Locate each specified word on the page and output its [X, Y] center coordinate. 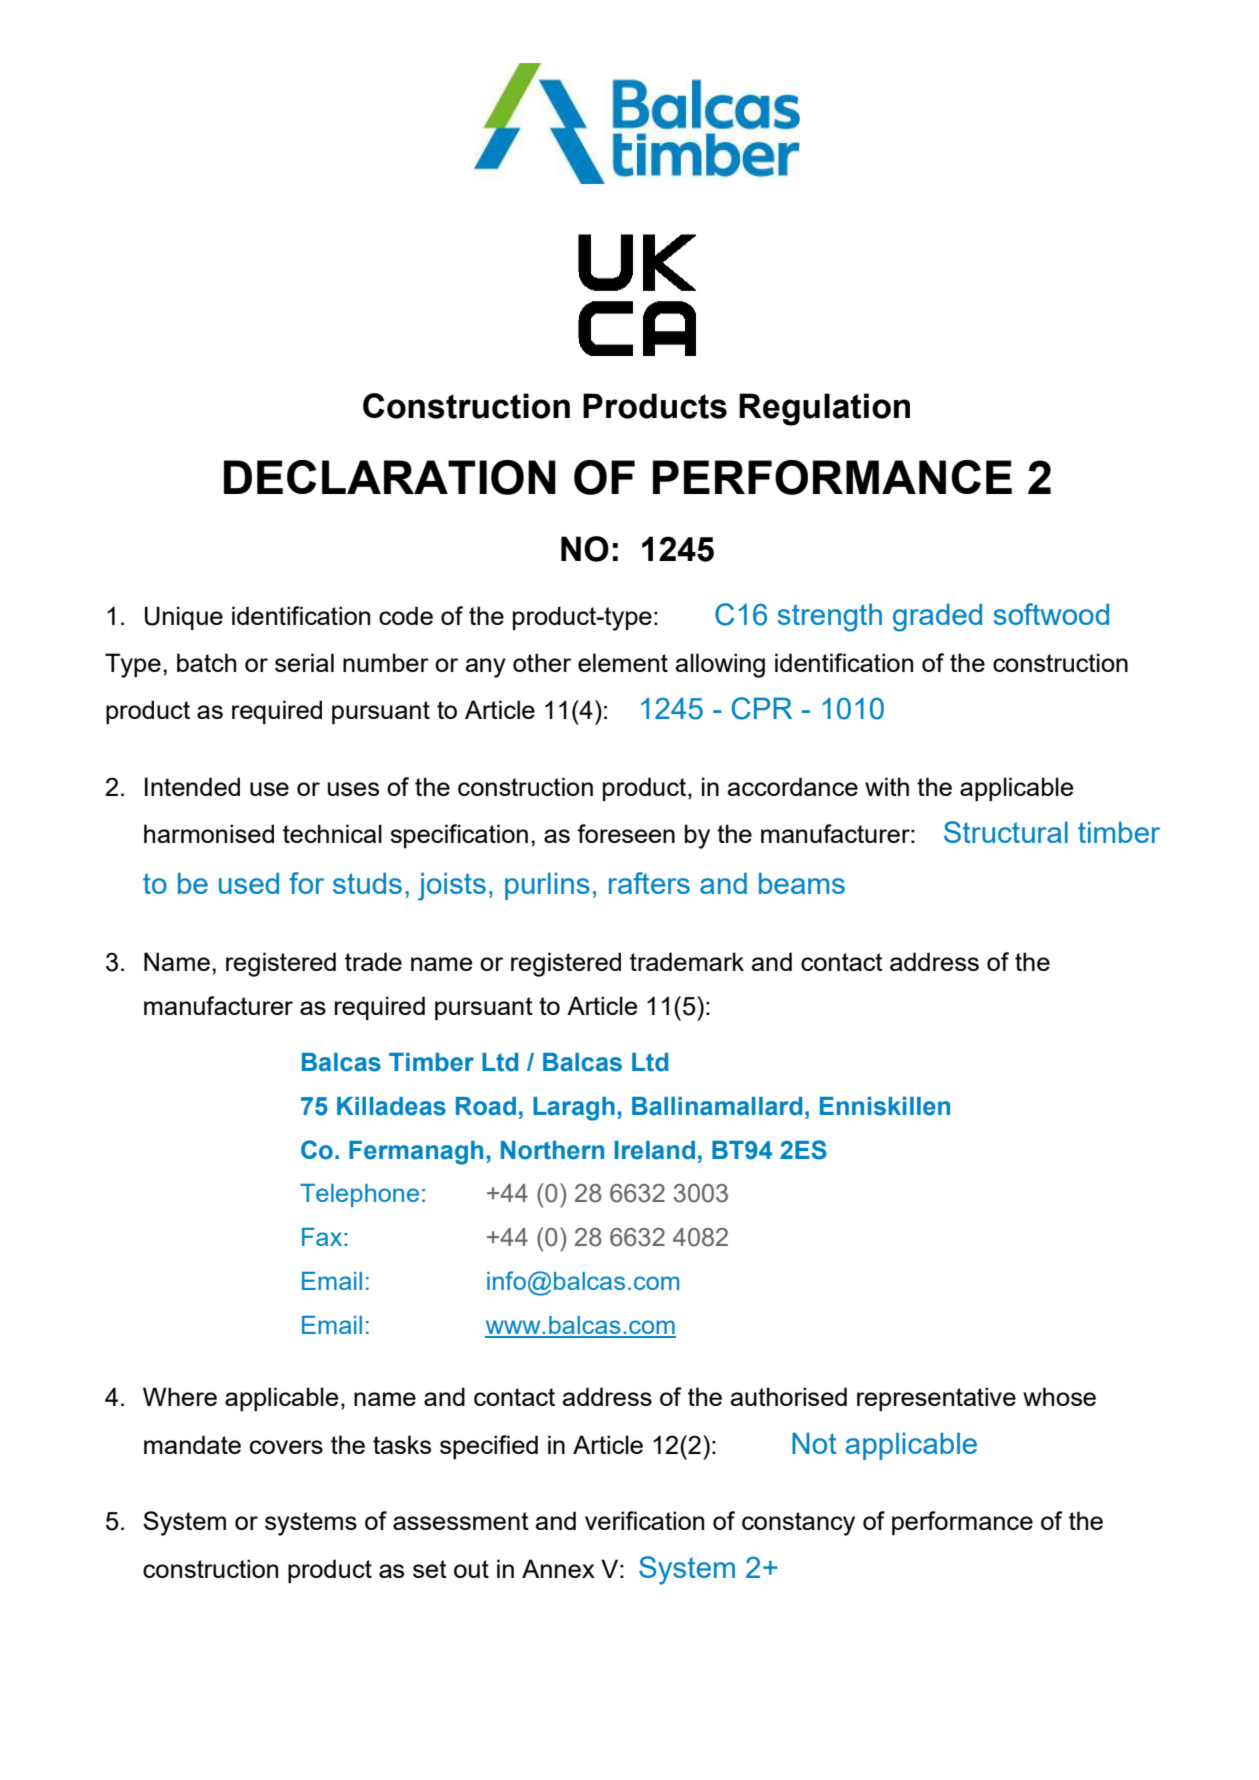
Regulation [824, 409]
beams [802, 883]
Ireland [654, 1150]
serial [304, 662]
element [623, 662]
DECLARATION [390, 477]
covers [286, 1447]
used [249, 883]
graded [937, 617]
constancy [798, 1524]
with [887, 786]
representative [936, 1399]
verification [644, 1520]
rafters [649, 883]
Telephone [359, 1195]
